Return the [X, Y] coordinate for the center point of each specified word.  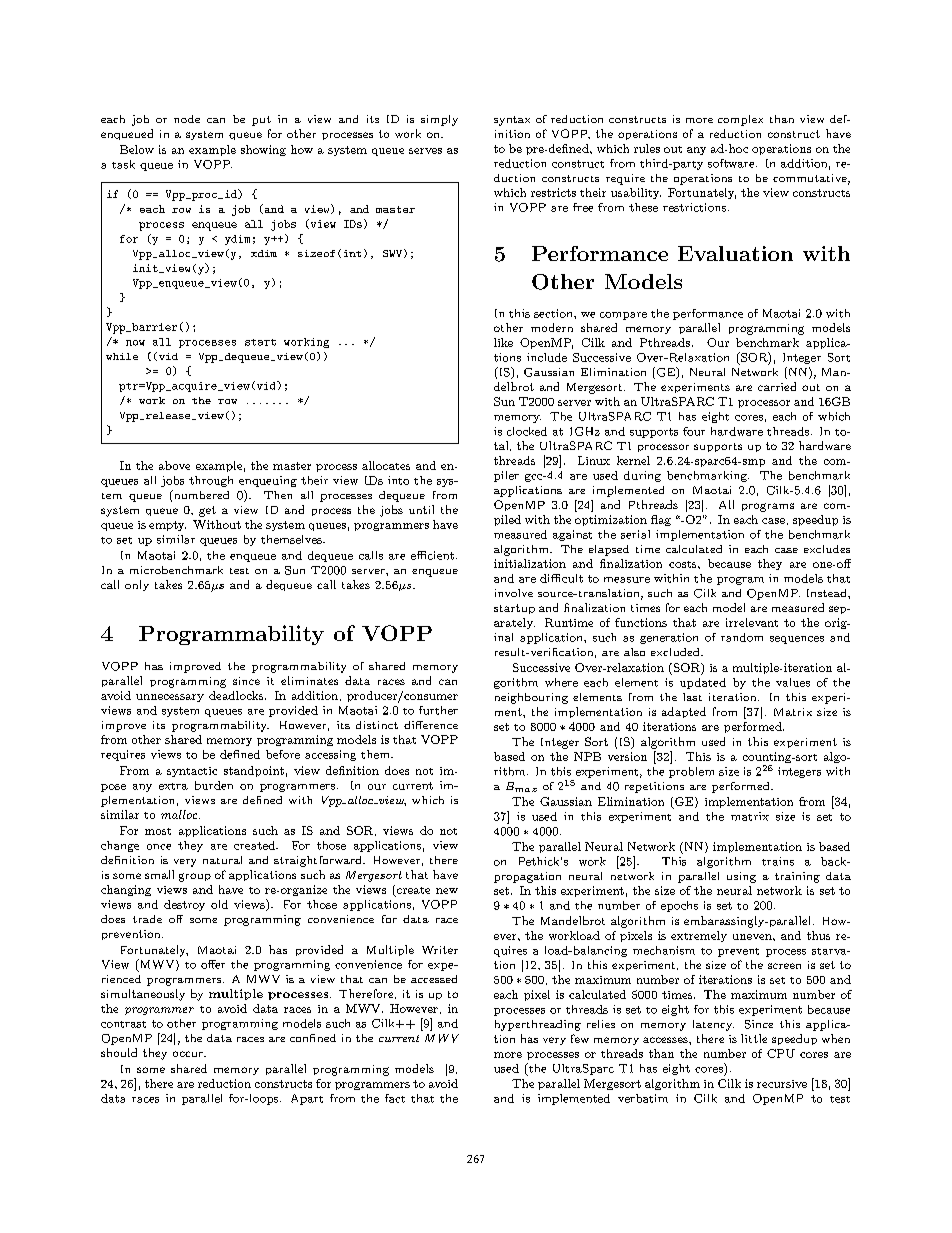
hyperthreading [538, 1025]
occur [189, 1054]
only [137, 585]
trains [778, 861]
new [447, 891]
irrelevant [752, 622]
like [503, 342]
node [187, 119]
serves [425, 151]
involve [514, 593]
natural [222, 860]
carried [777, 386]
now [135, 343]
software [732, 163]
